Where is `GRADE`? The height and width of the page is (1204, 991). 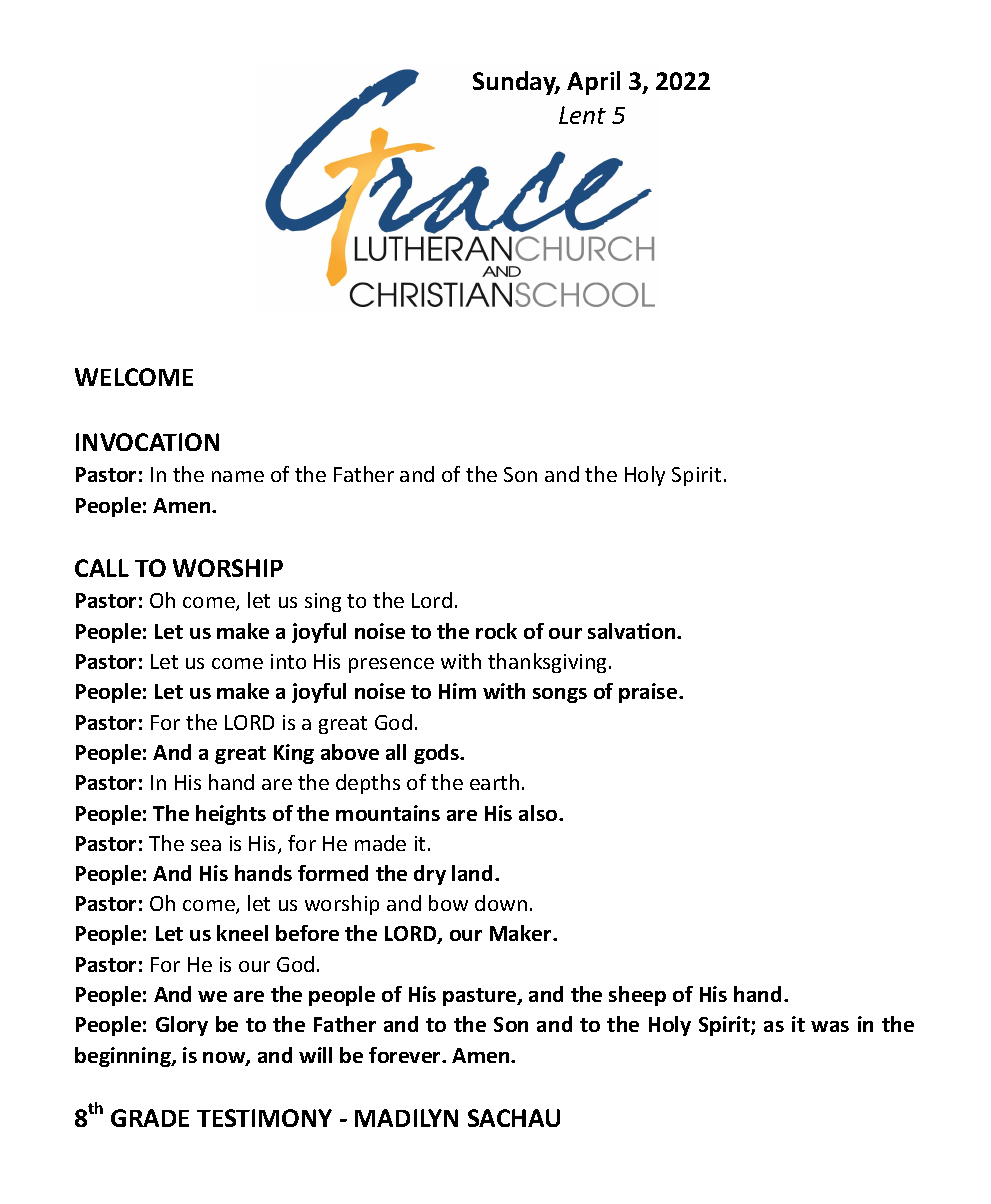 GRADE is located at coordinates (150, 1118).
